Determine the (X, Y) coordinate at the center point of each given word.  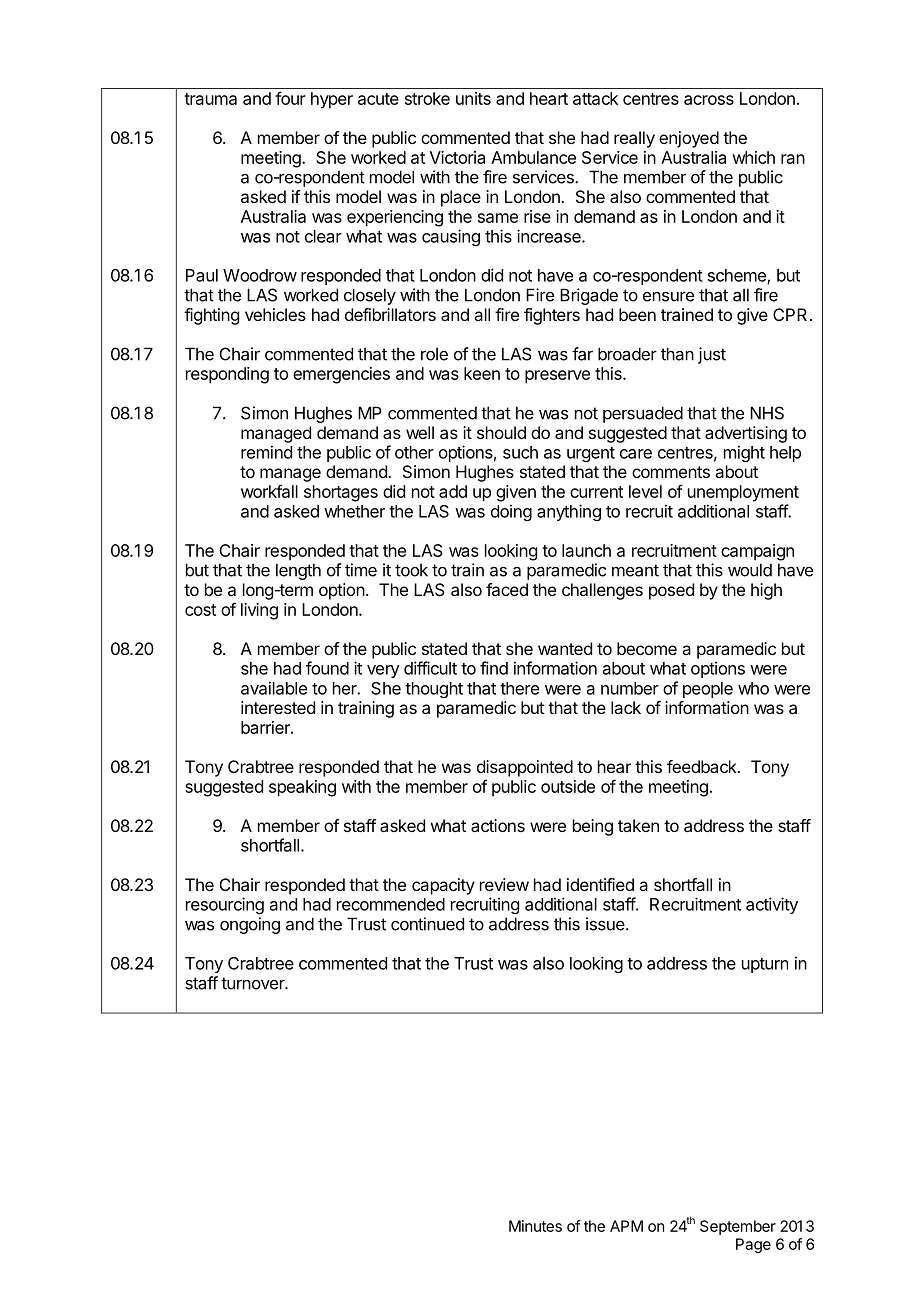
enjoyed (689, 139)
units (473, 98)
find (494, 668)
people (708, 690)
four (290, 98)
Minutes (535, 1226)
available (274, 688)
